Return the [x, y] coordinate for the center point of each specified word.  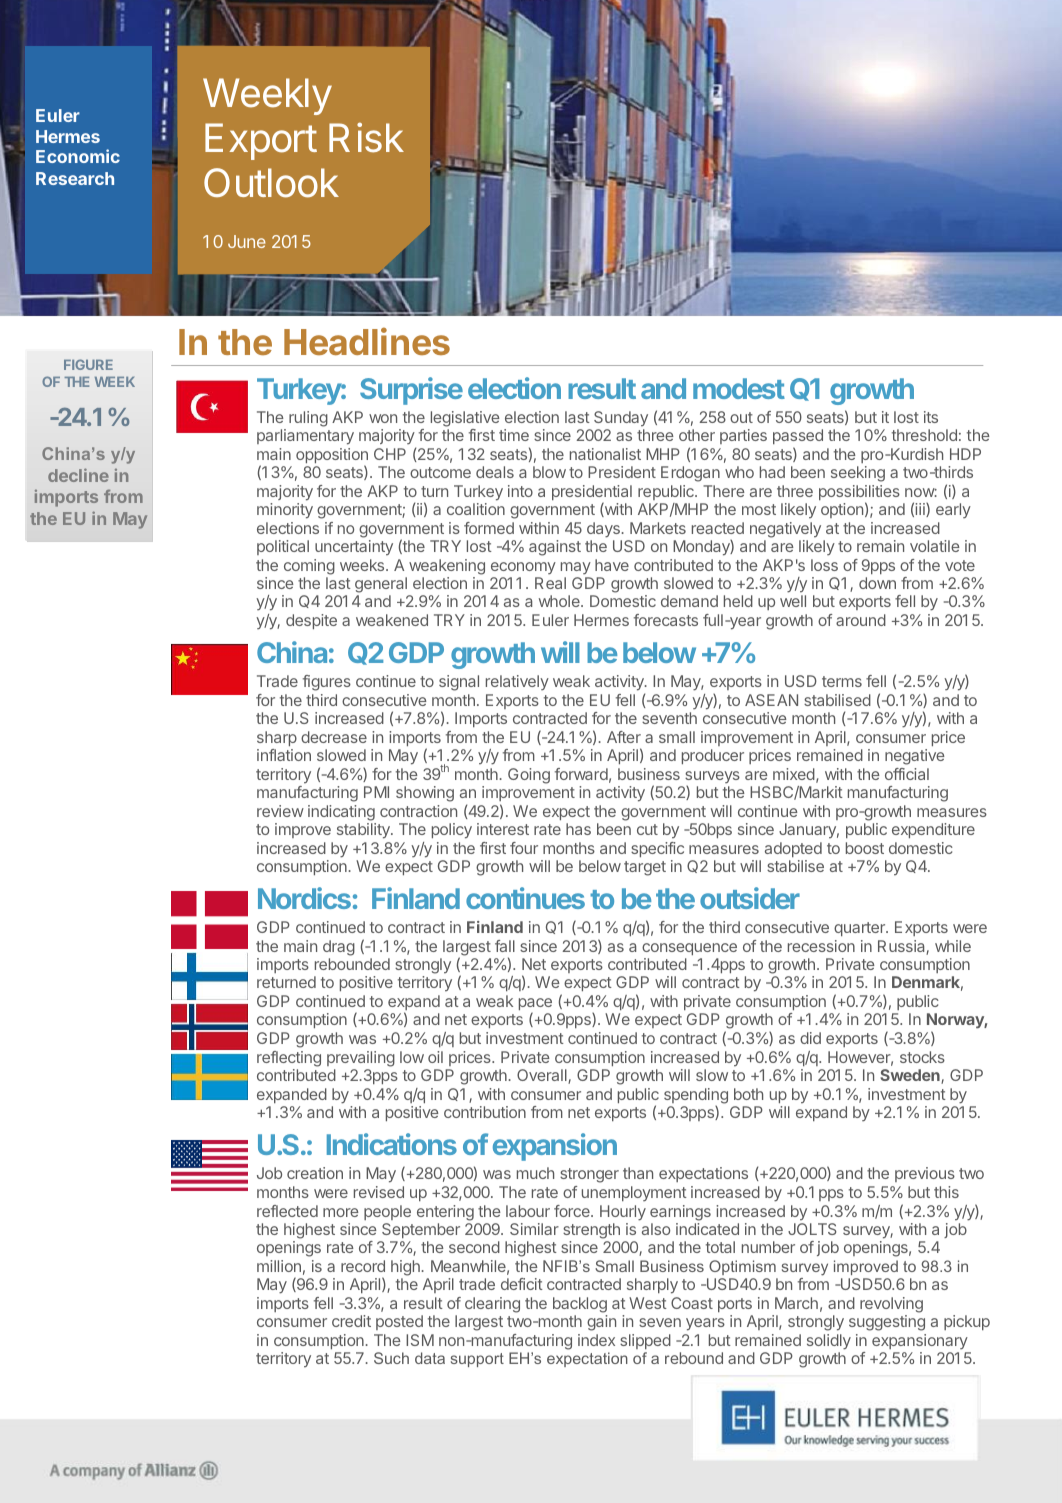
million [279, 1266]
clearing [492, 1305]
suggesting [887, 1323]
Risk [366, 137]
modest [739, 388]
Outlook [271, 183]
